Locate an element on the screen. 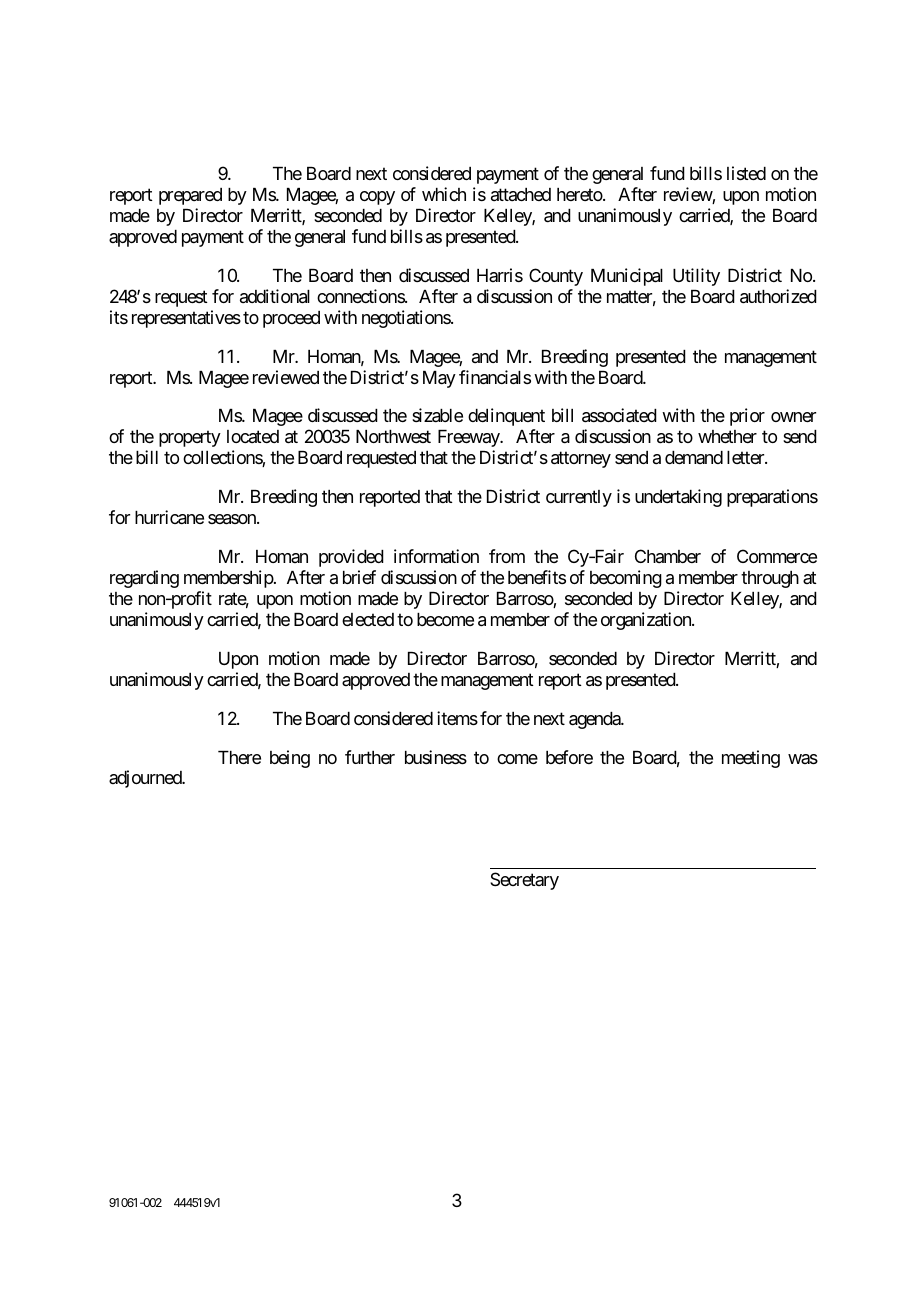  meeting is located at coordinates (751, 759).
